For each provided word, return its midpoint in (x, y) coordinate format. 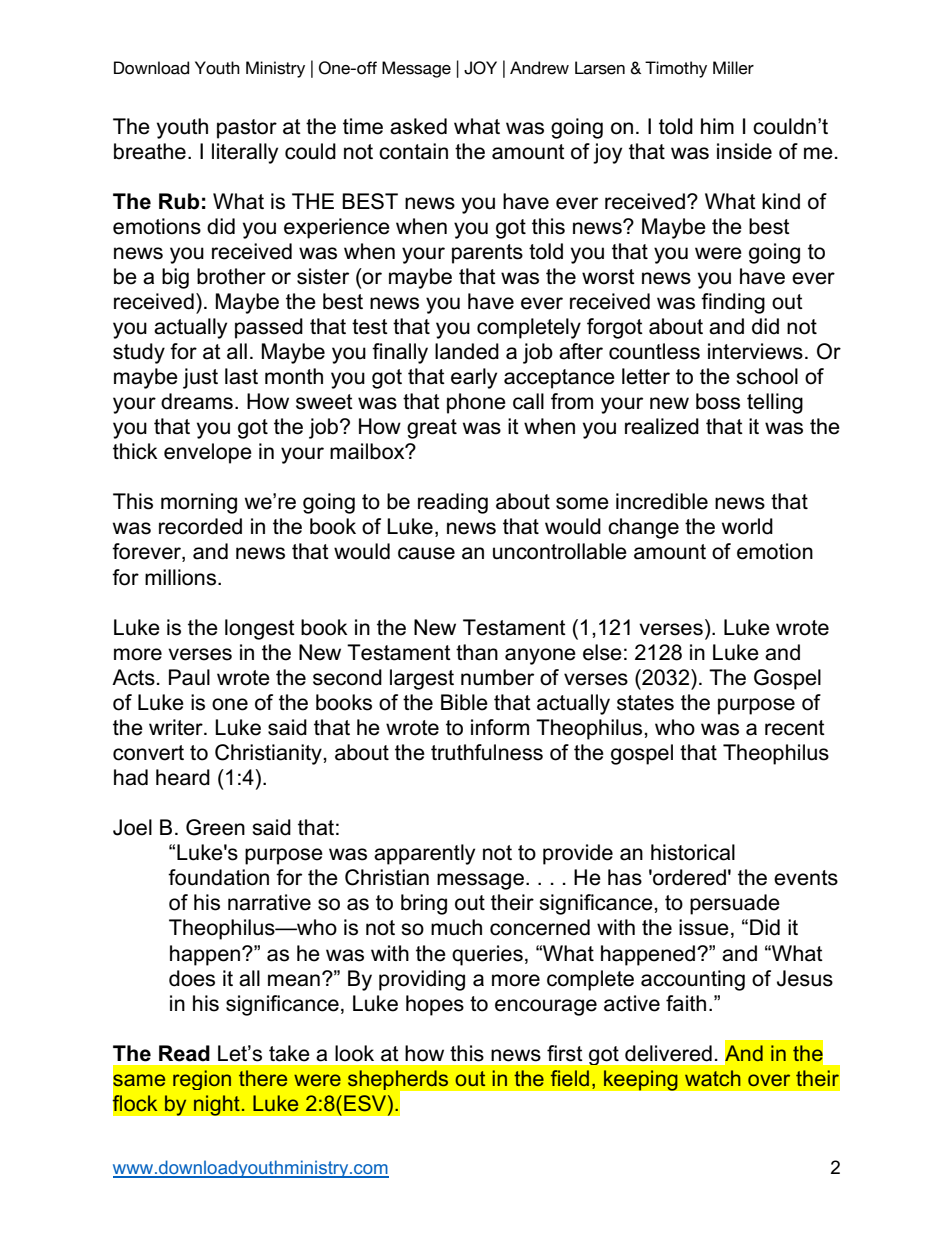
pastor (247, 129)
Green (215, 827)
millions (182, 577)
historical (693, 852)
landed (467, 351)
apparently (424, 854)
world (747, 526)
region (202, 1080)
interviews (755, 351)
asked (418, 126)
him (717, 126)
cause (426, 553)
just (200, 378)
